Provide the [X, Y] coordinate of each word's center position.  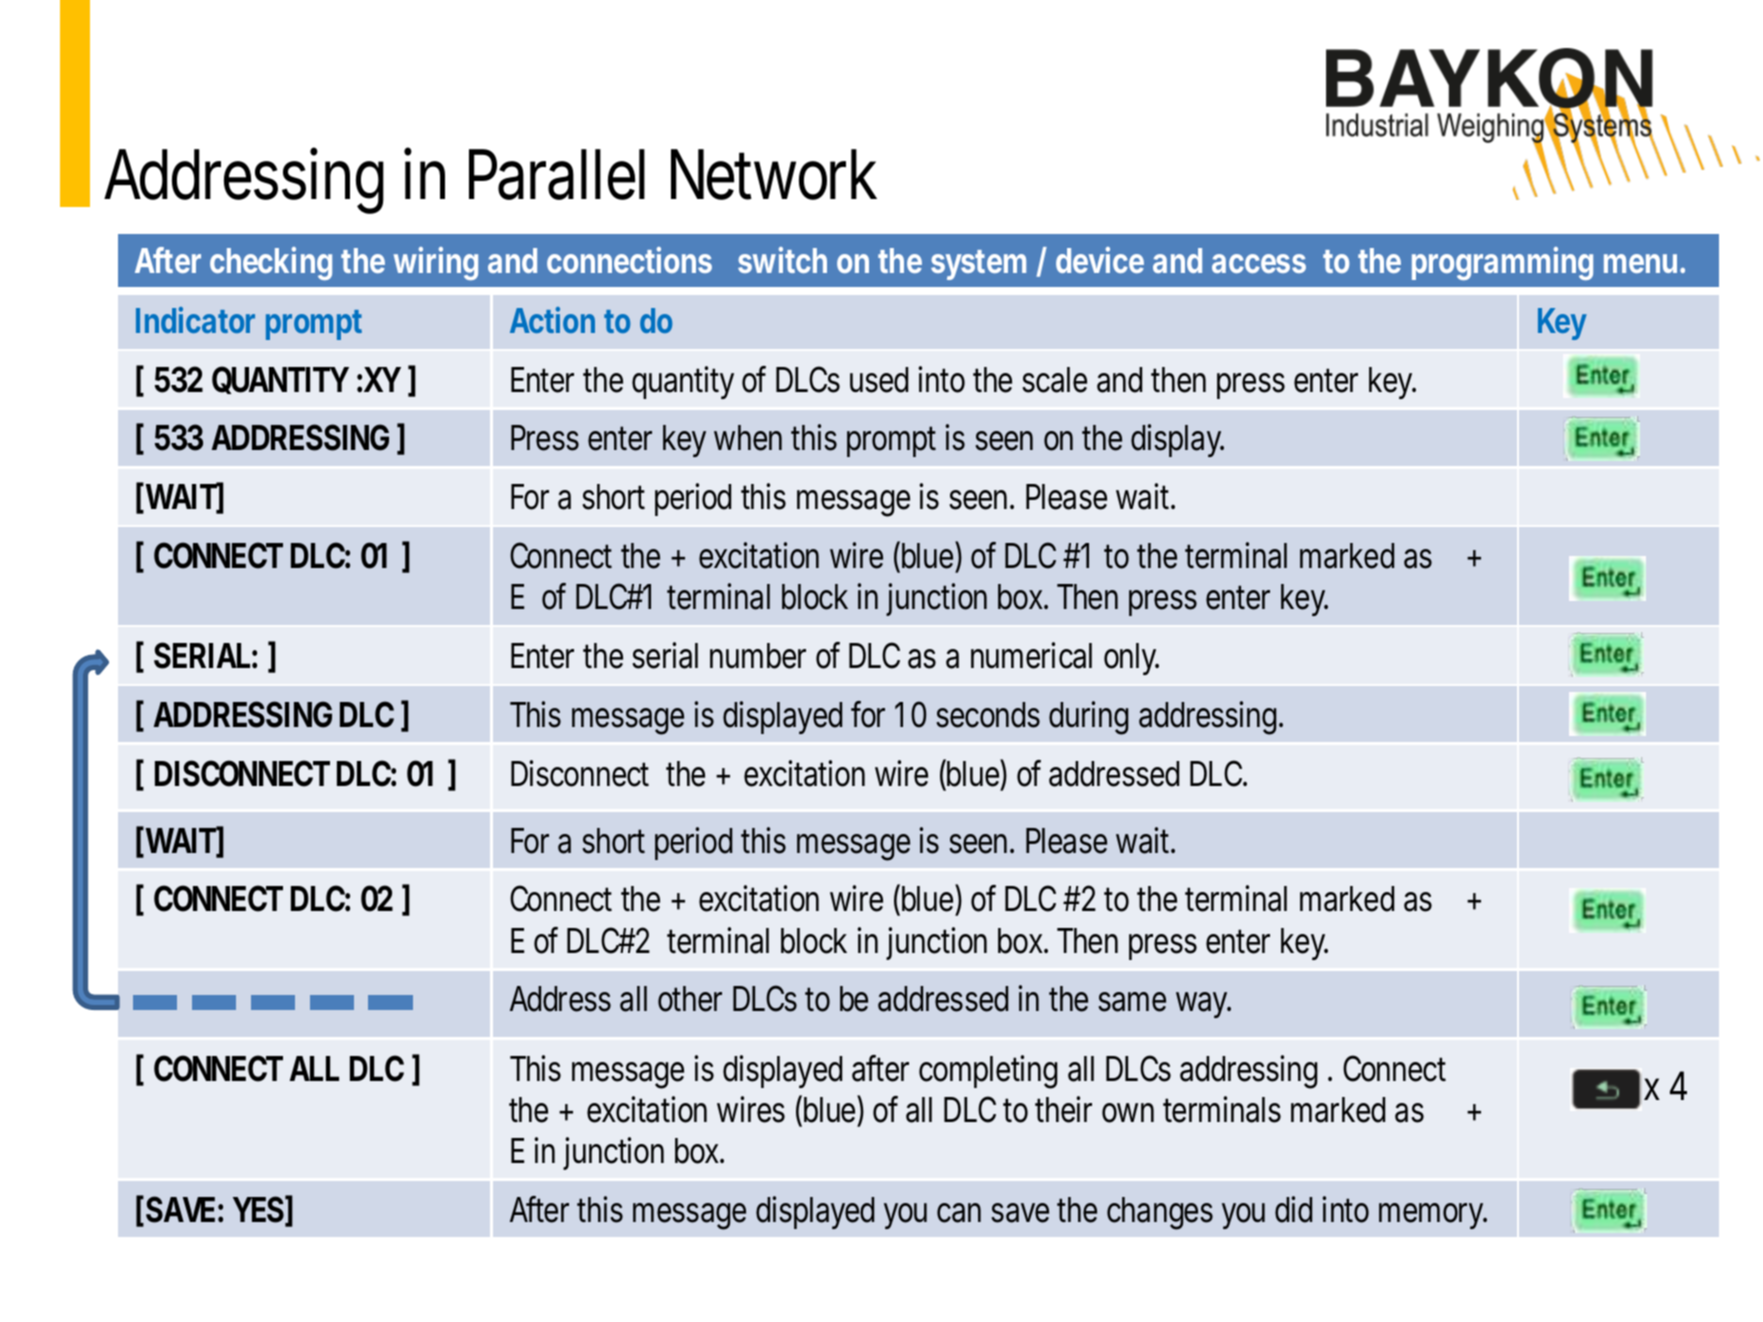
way [1202, 1005]
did [1293, 1209]
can [959, 1213]
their [1063, 1109]
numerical [1031, 655]
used [879, 380]
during [1088, 718]
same [1132, 1002]
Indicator [195, 320]
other [690, 999]
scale [1054, 380]
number [758, 656]
